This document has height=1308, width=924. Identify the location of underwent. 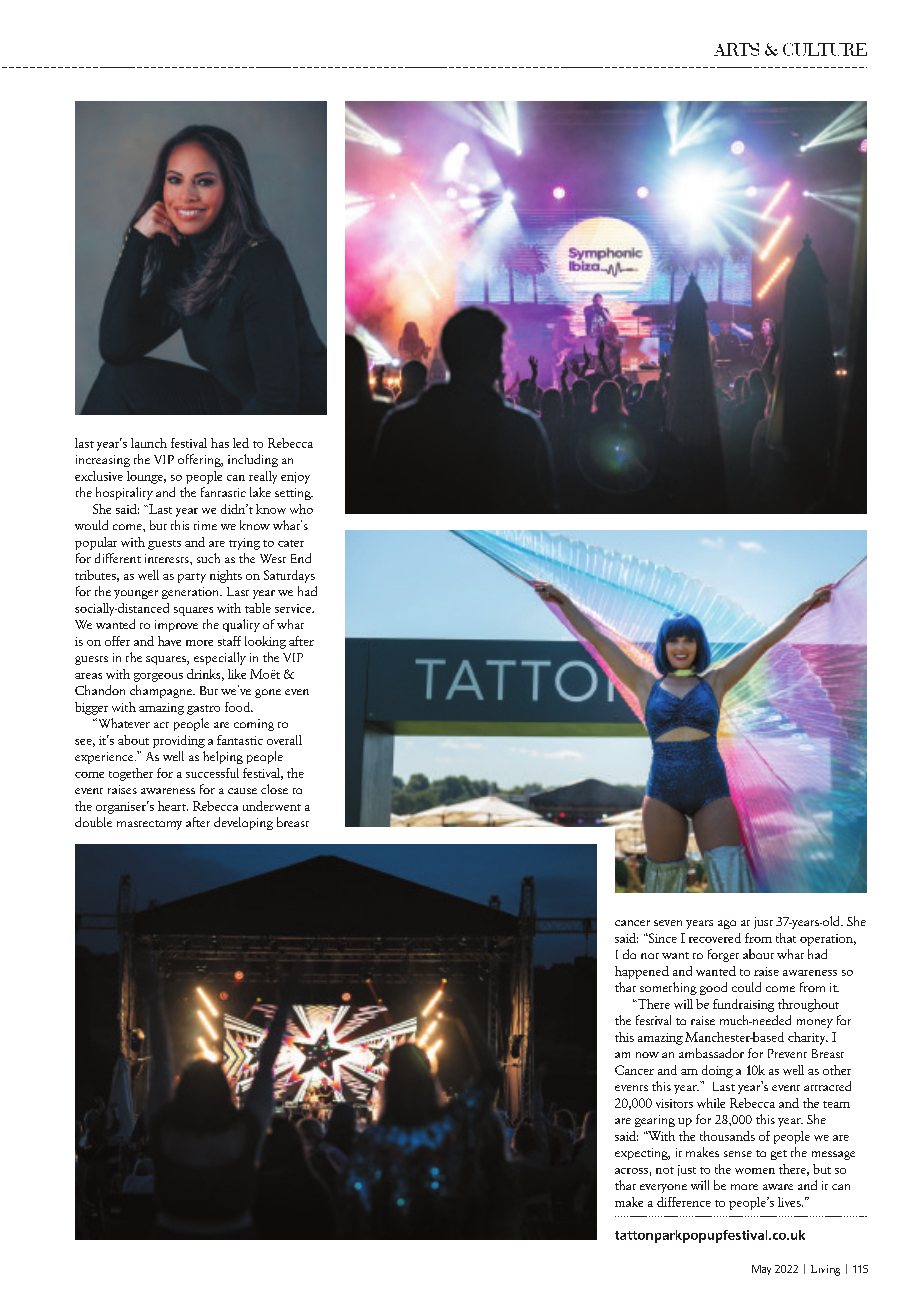
(272, 806).
